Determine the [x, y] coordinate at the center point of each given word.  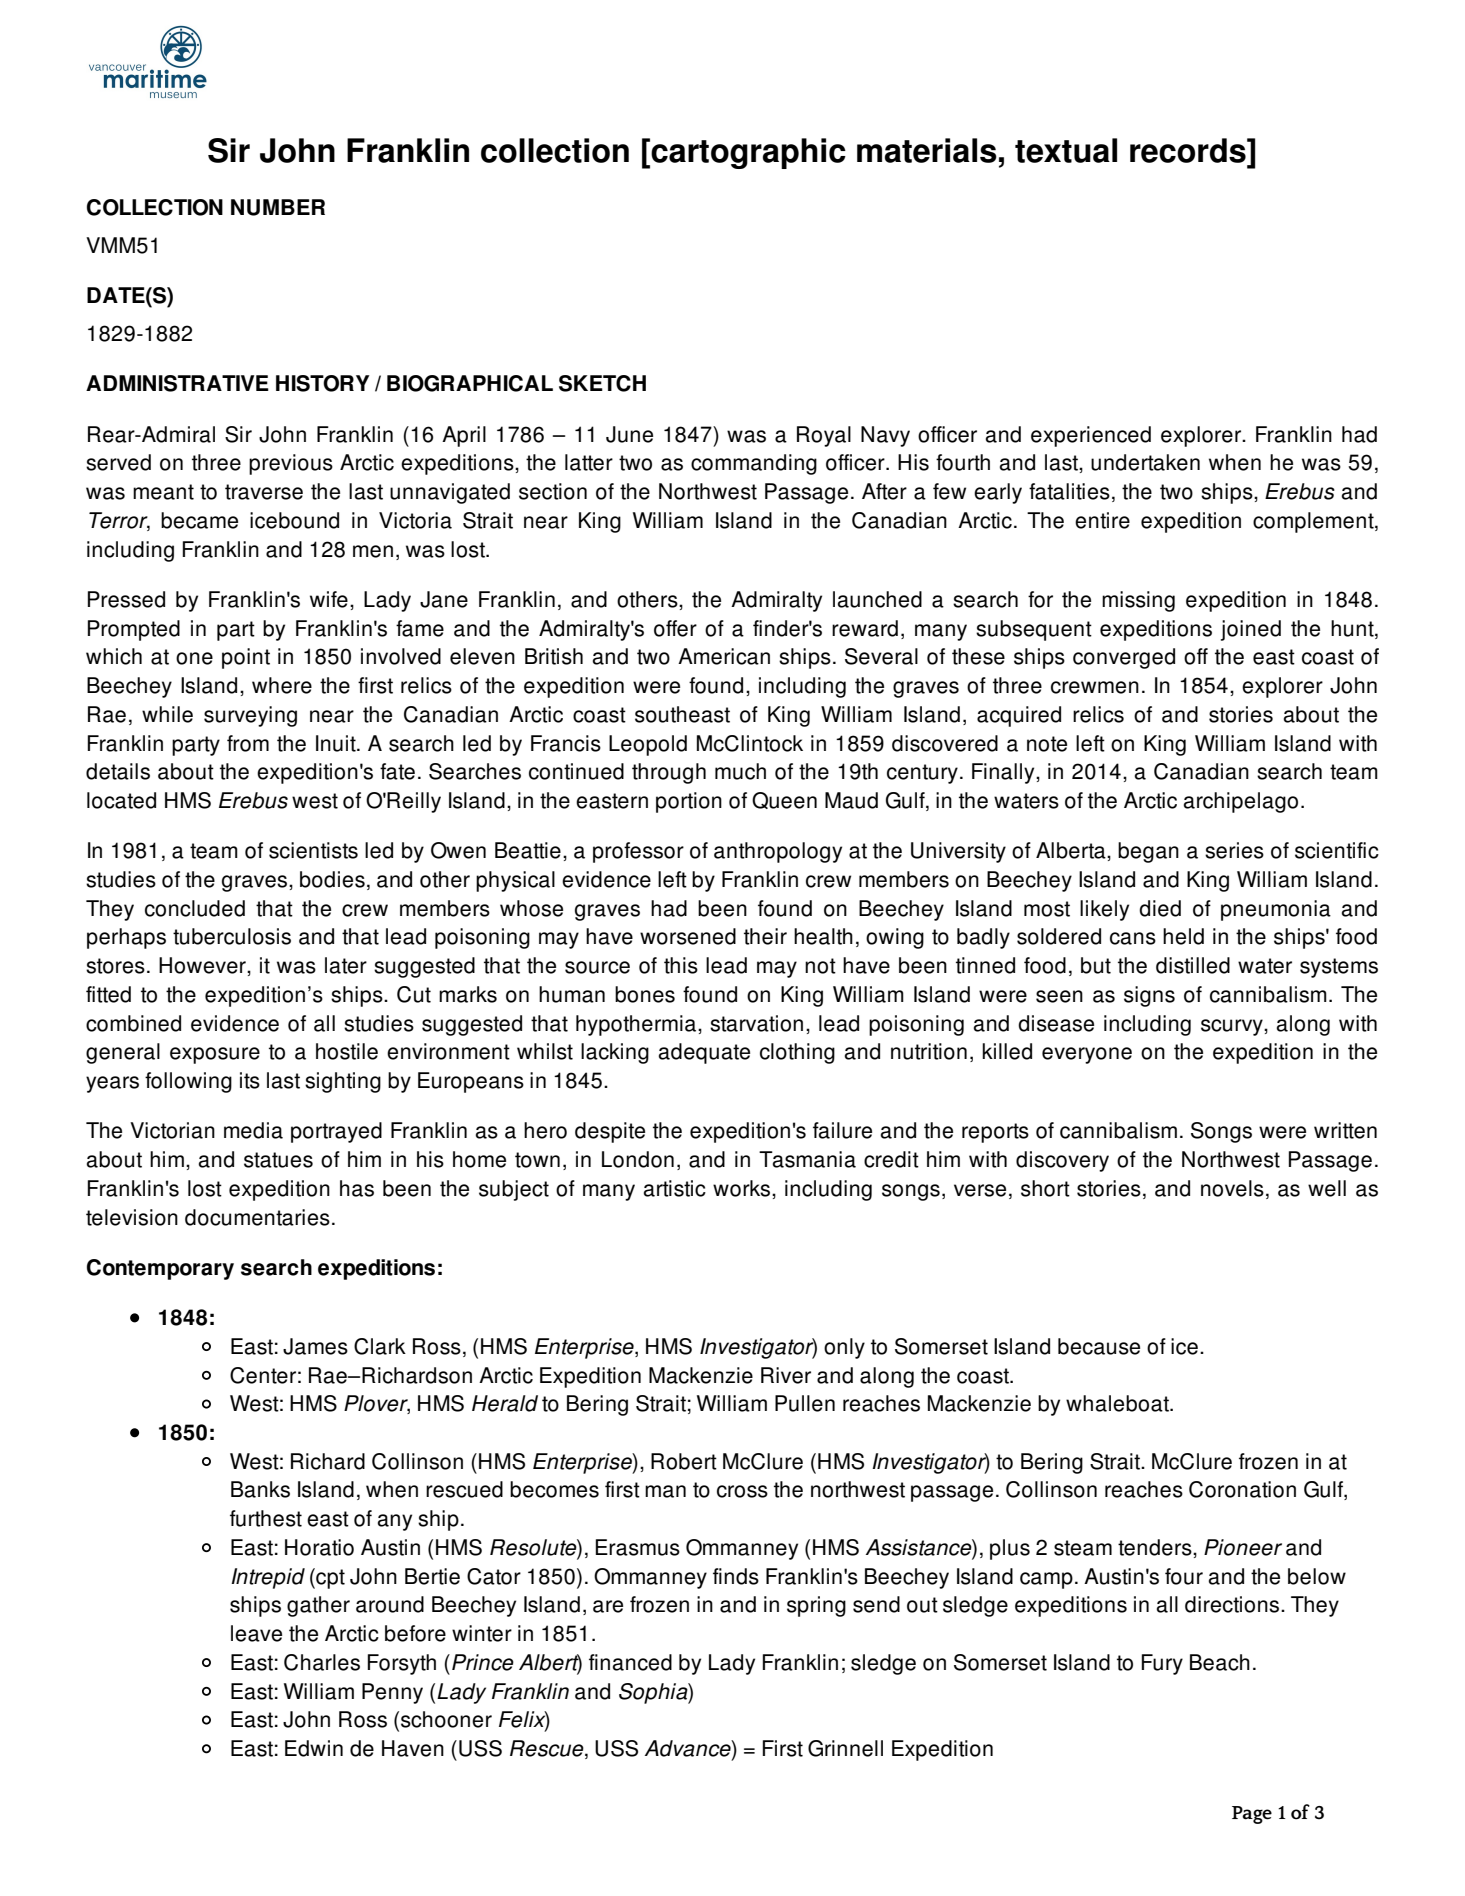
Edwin [314, 1748]
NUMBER [278, 207]
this [681, 965]
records [1189, 150]
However [203, 965]
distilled [1193, 965]
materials [927, 150]
